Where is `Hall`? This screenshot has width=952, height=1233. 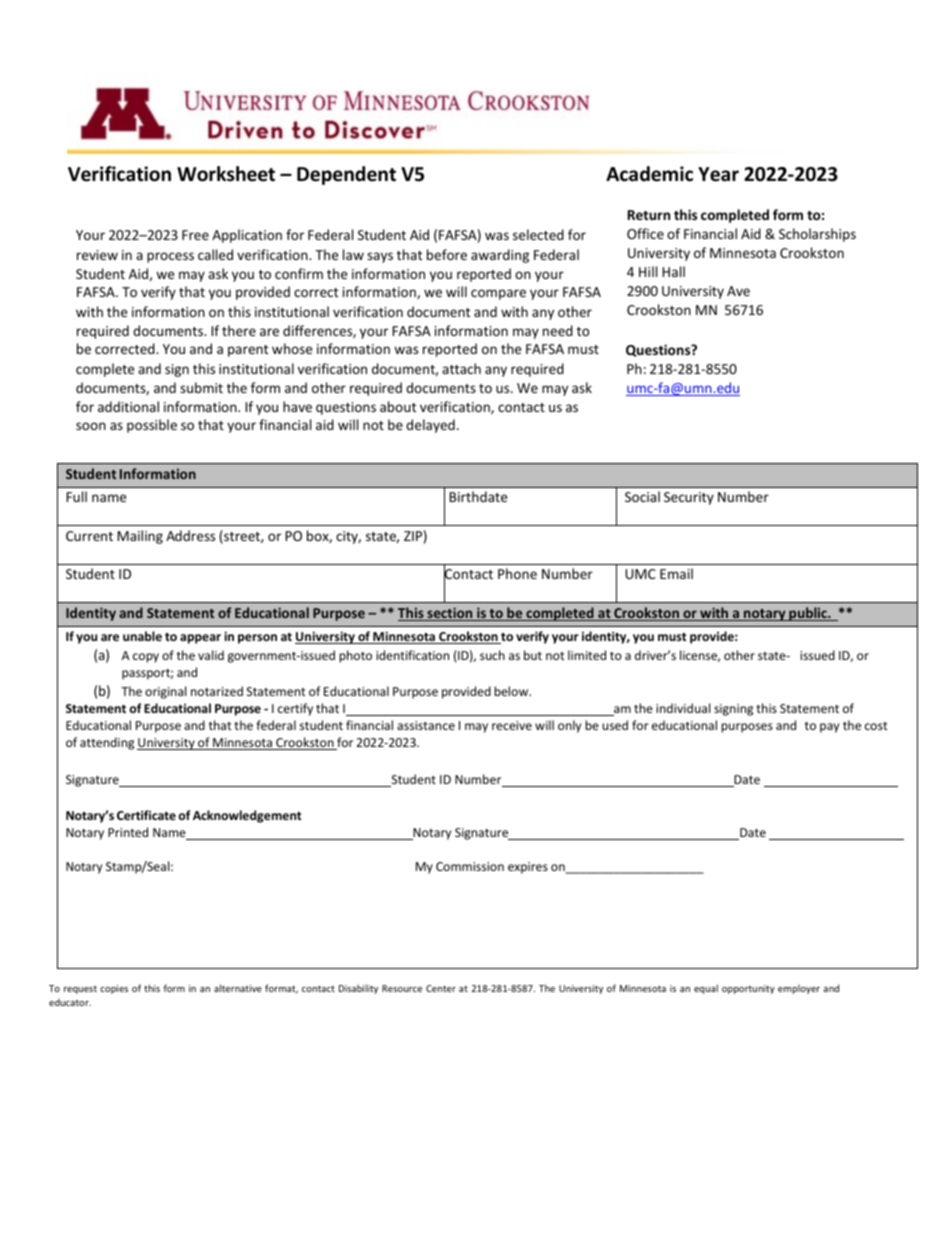
Hall is located at coordinates (673, 271).
